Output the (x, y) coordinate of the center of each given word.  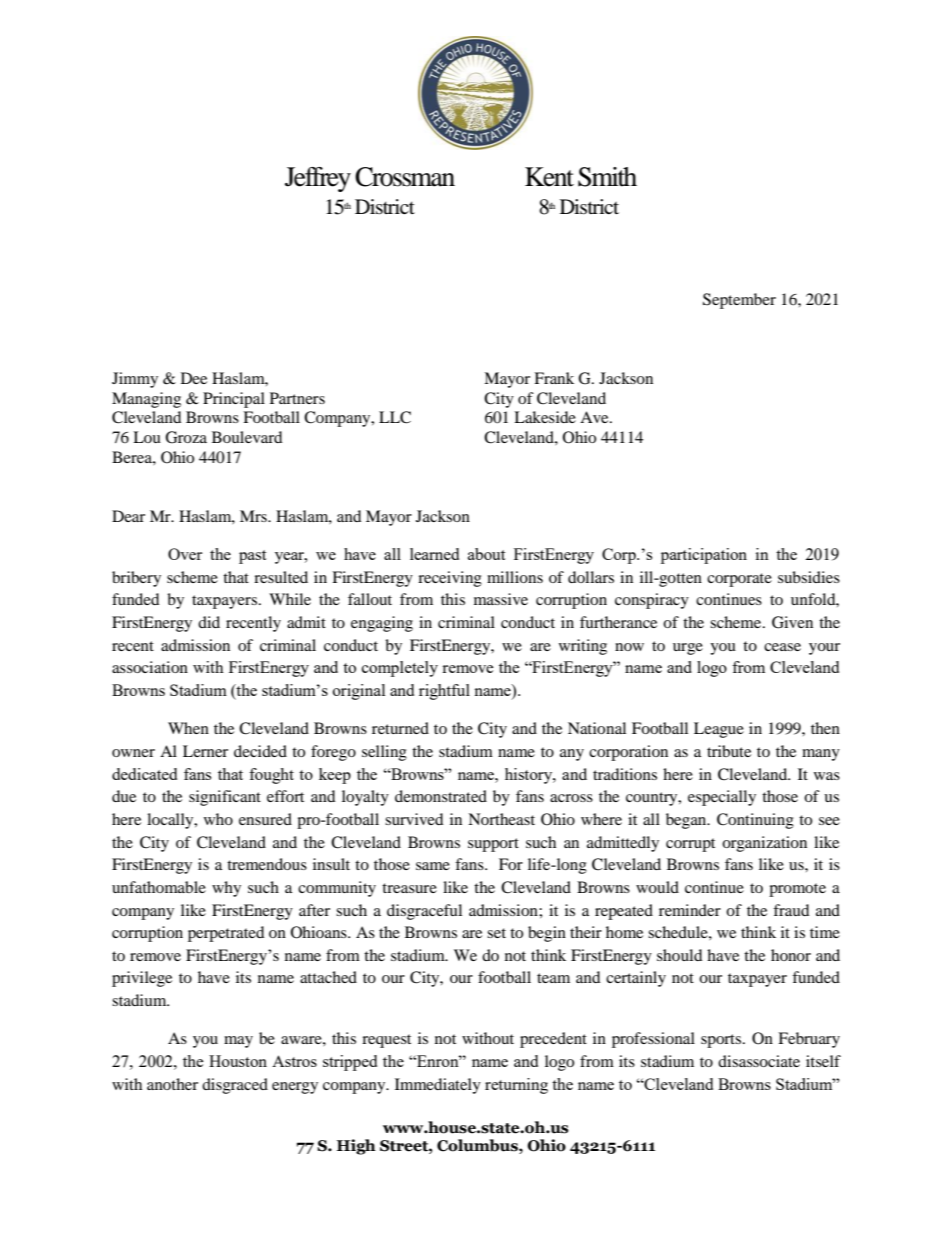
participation (704, 556)
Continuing (755, 821)
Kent (549, 177)
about (486, 554)
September (739, 301)
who (218, 819)
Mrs (254, 516)
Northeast (501, 819)
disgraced (235, 1086)
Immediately (438, 1086)
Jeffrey (318, 179)
